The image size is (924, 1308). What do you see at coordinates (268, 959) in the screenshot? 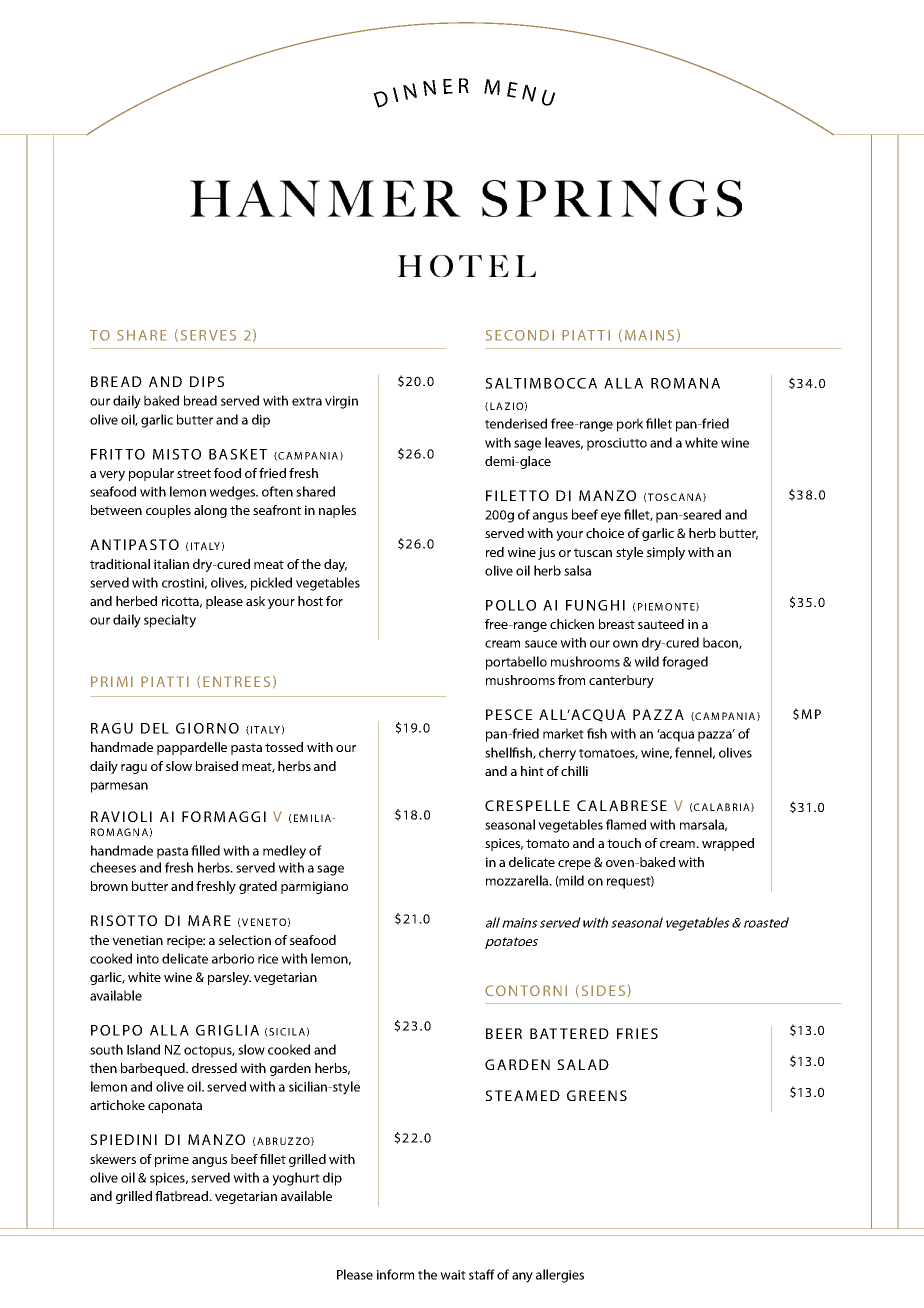
I see `rice` at bounding box center [268, 959].
